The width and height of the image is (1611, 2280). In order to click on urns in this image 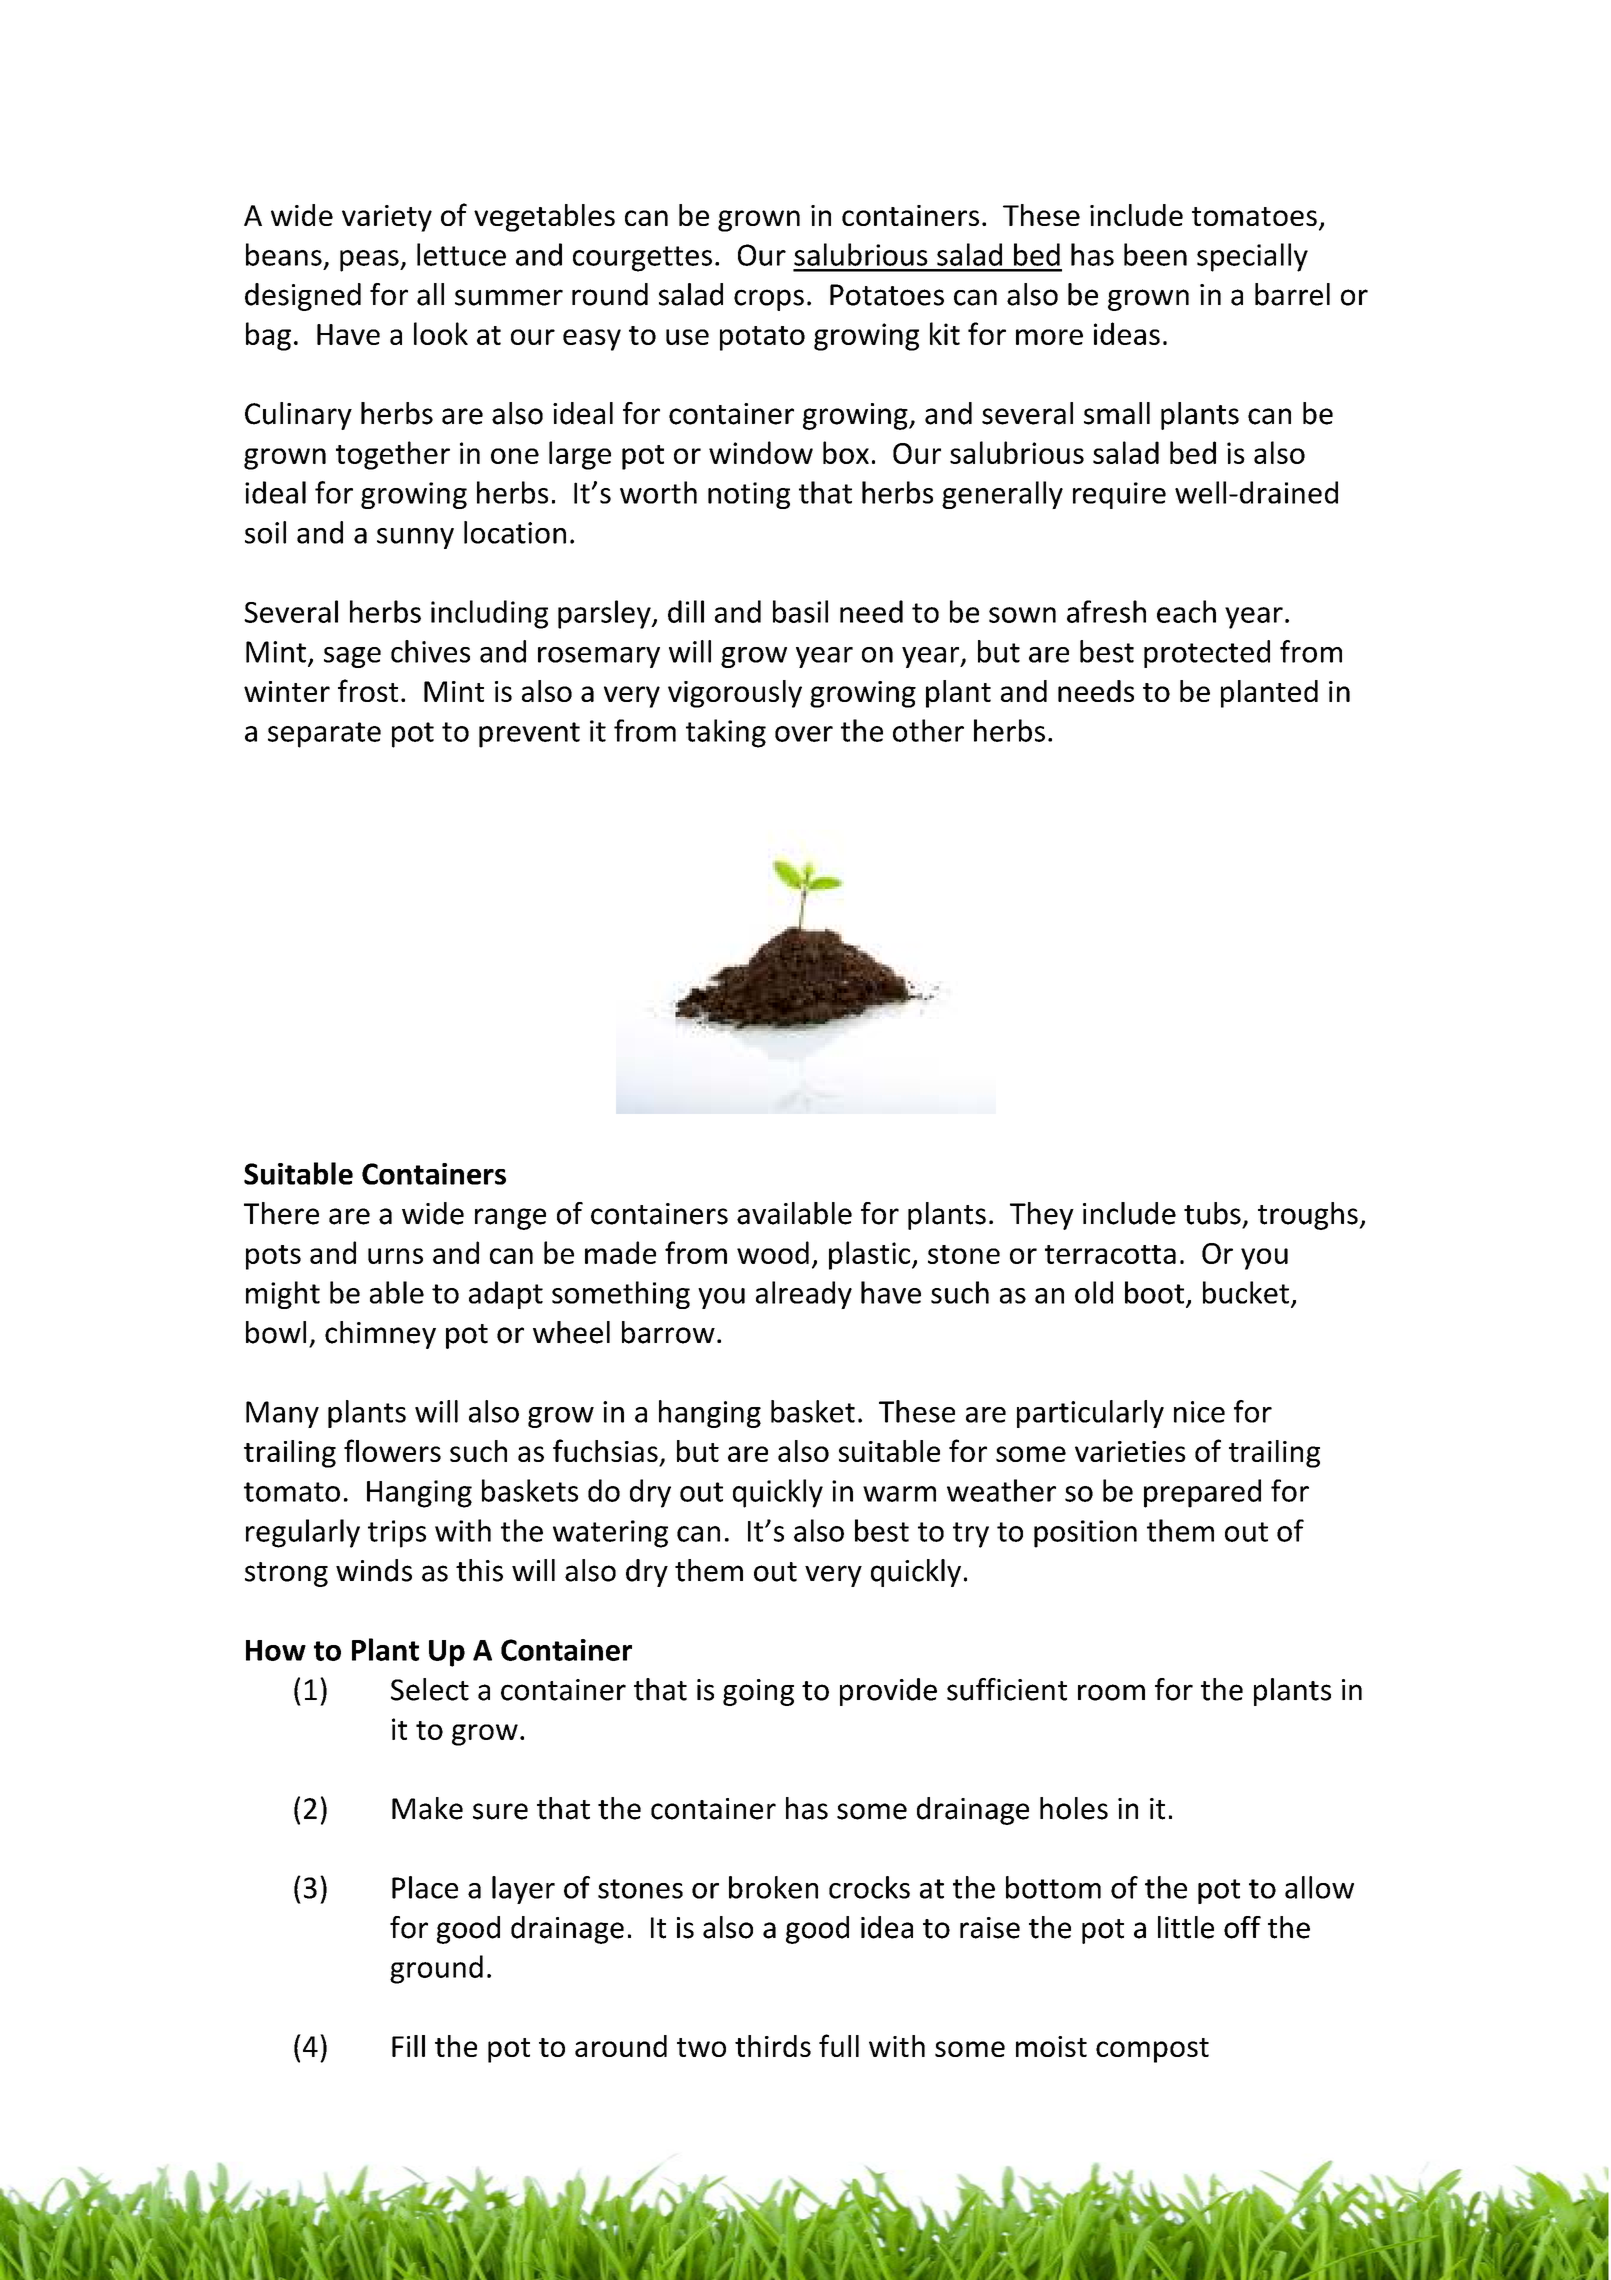, I will do `click(395, 1256)`.
